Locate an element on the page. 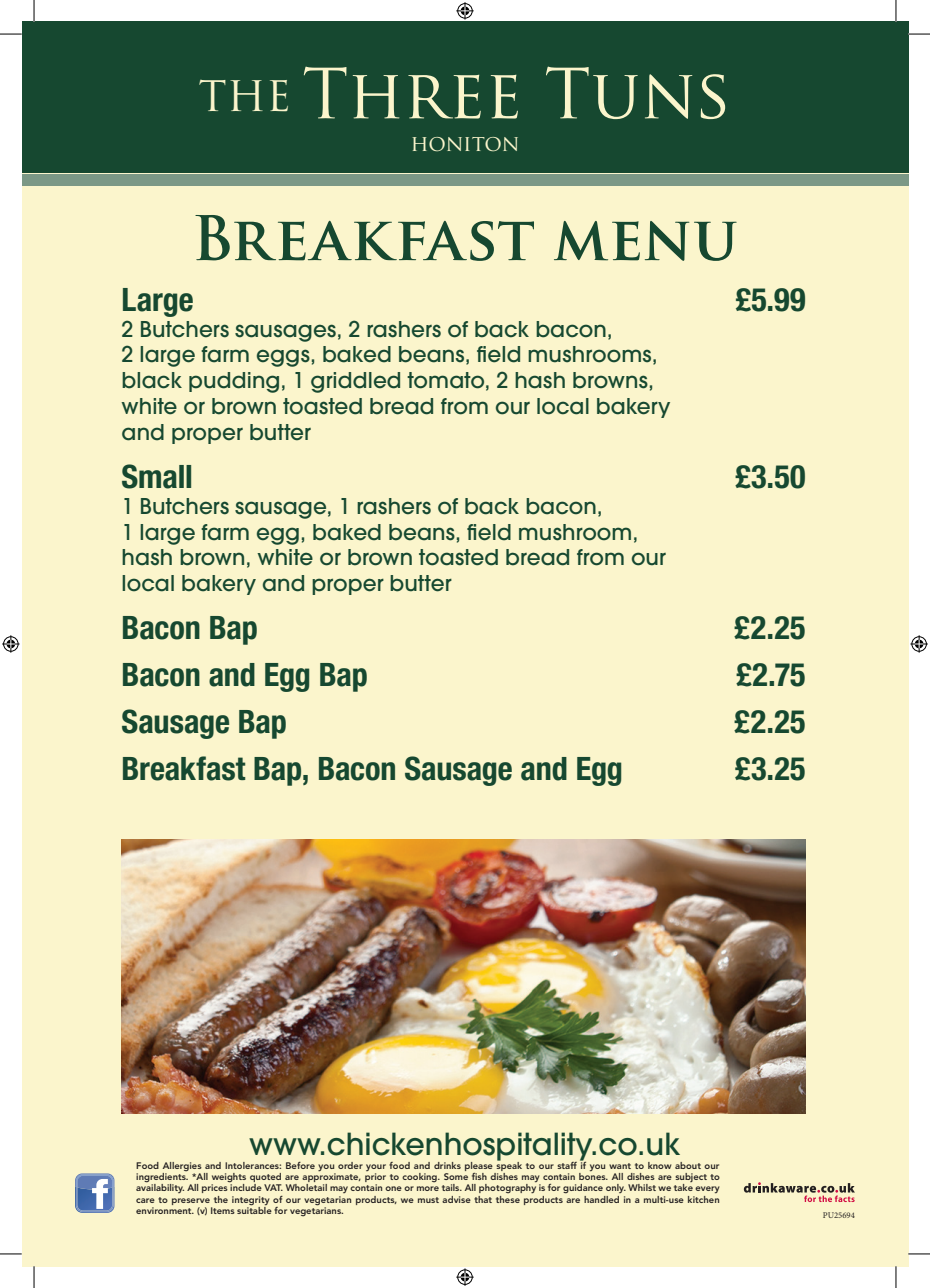 This document has height=1288, width=930. preserve is located at coordinates (191, 1201).
